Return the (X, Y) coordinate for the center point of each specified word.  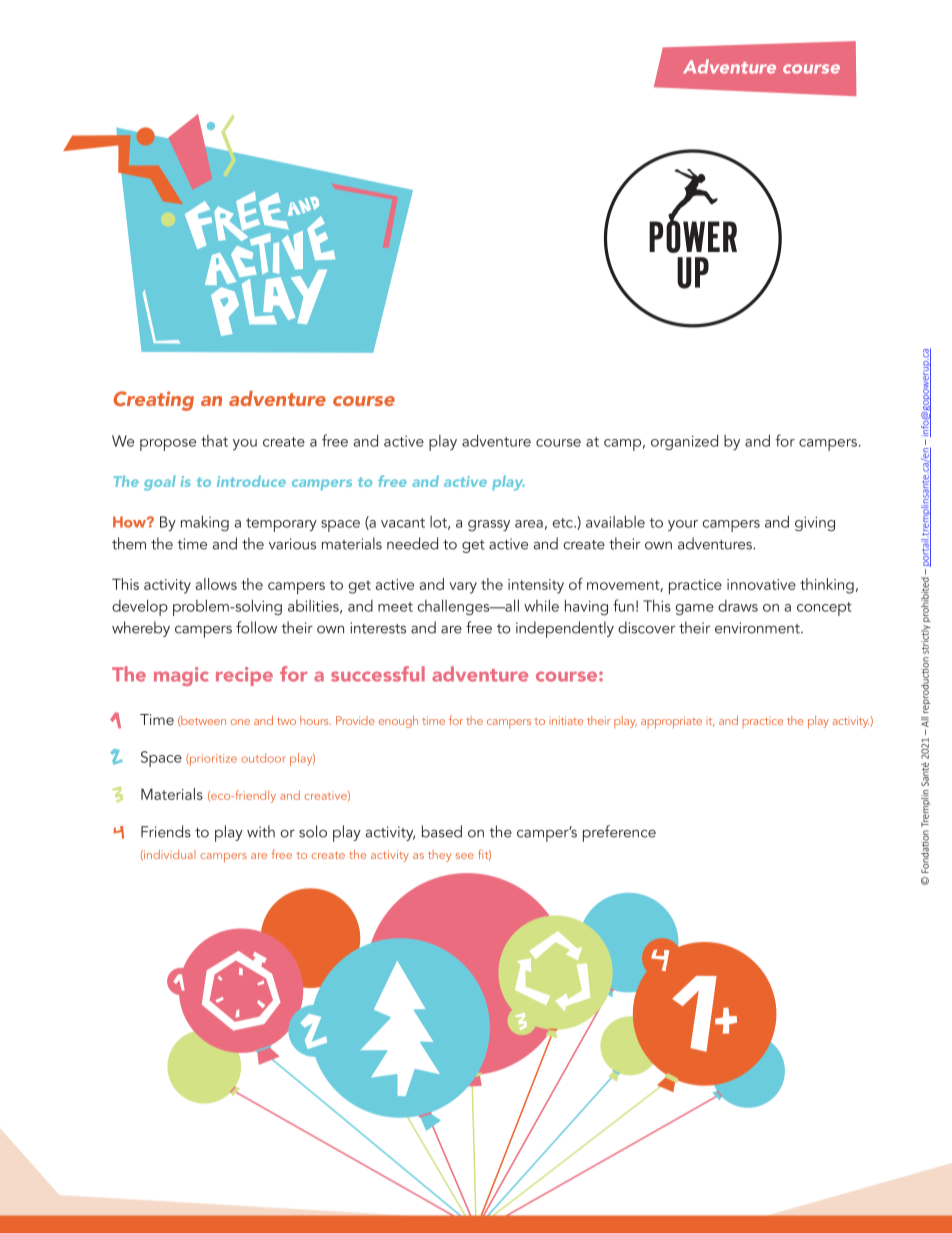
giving (815, 523)
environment (758, 628)
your (683, 525)
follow (256, 627)
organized (684, 442)
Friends (166, 831)
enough (398, 722)
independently (565, 629)
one (240, 722)
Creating (154, 401)
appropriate (671, 722)
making (205, 523)
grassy (489, 525)
